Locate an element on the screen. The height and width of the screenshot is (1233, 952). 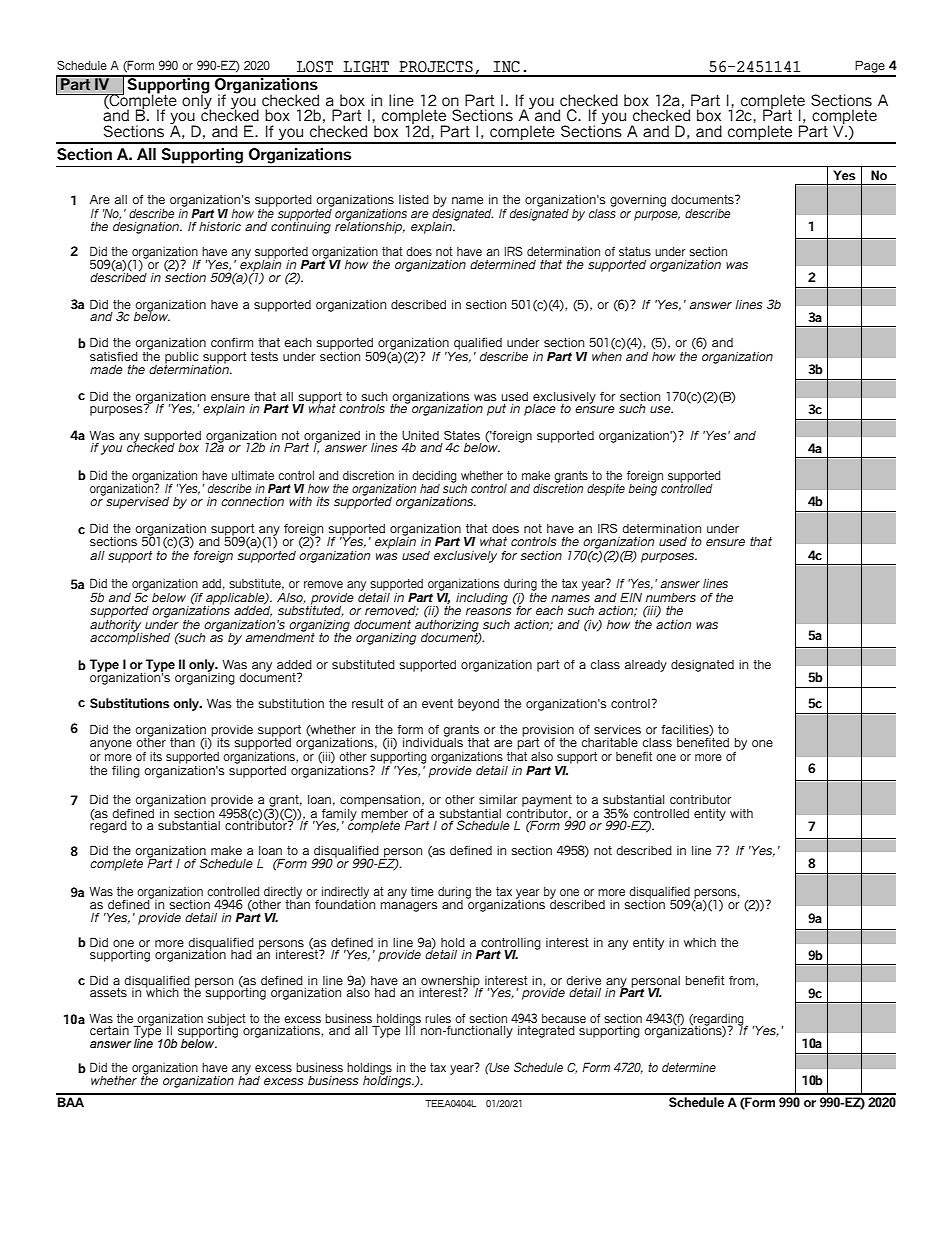
assets is located at coordinates (108, 993).
